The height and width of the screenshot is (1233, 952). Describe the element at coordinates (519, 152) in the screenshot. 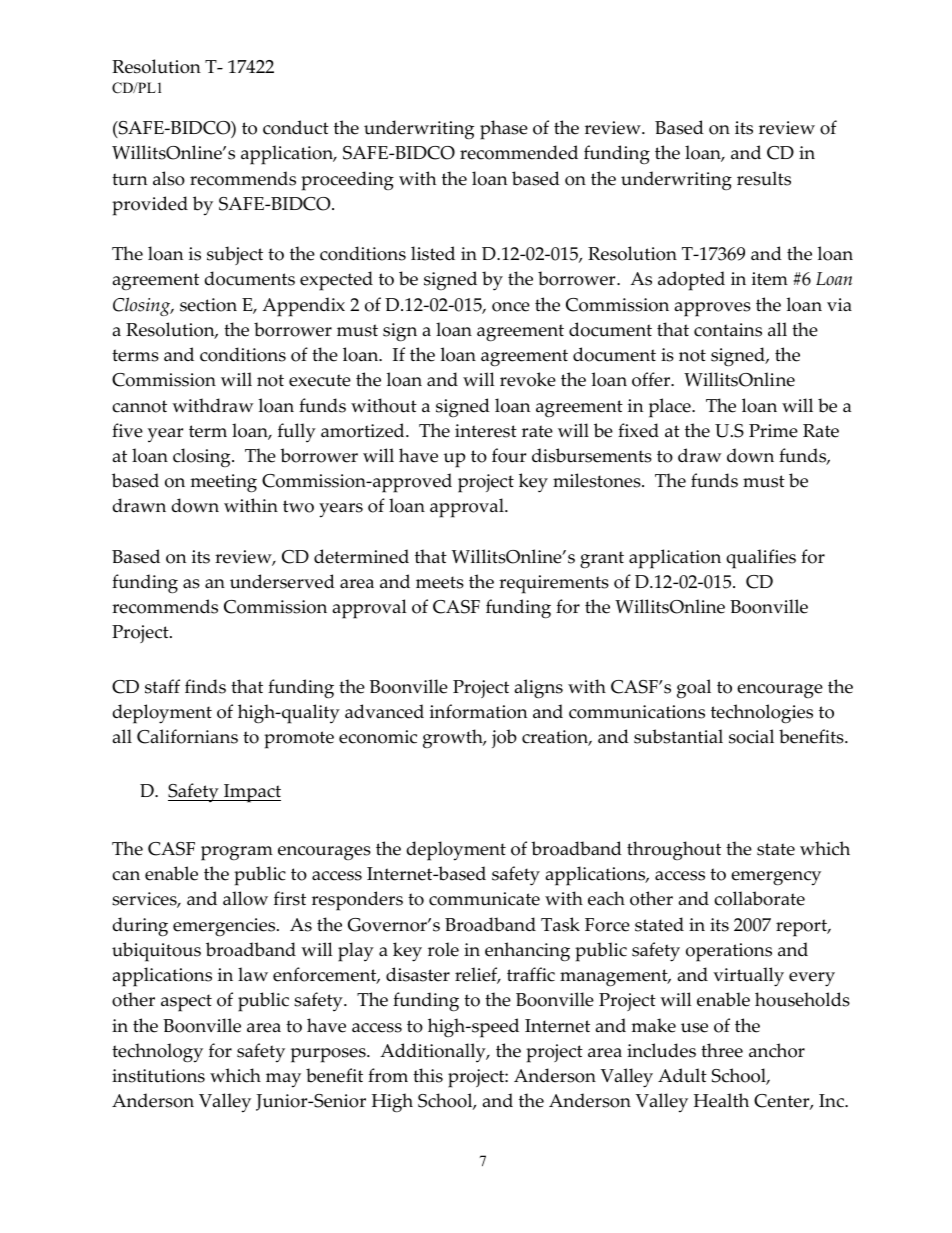

I see `recommended` at that location.
